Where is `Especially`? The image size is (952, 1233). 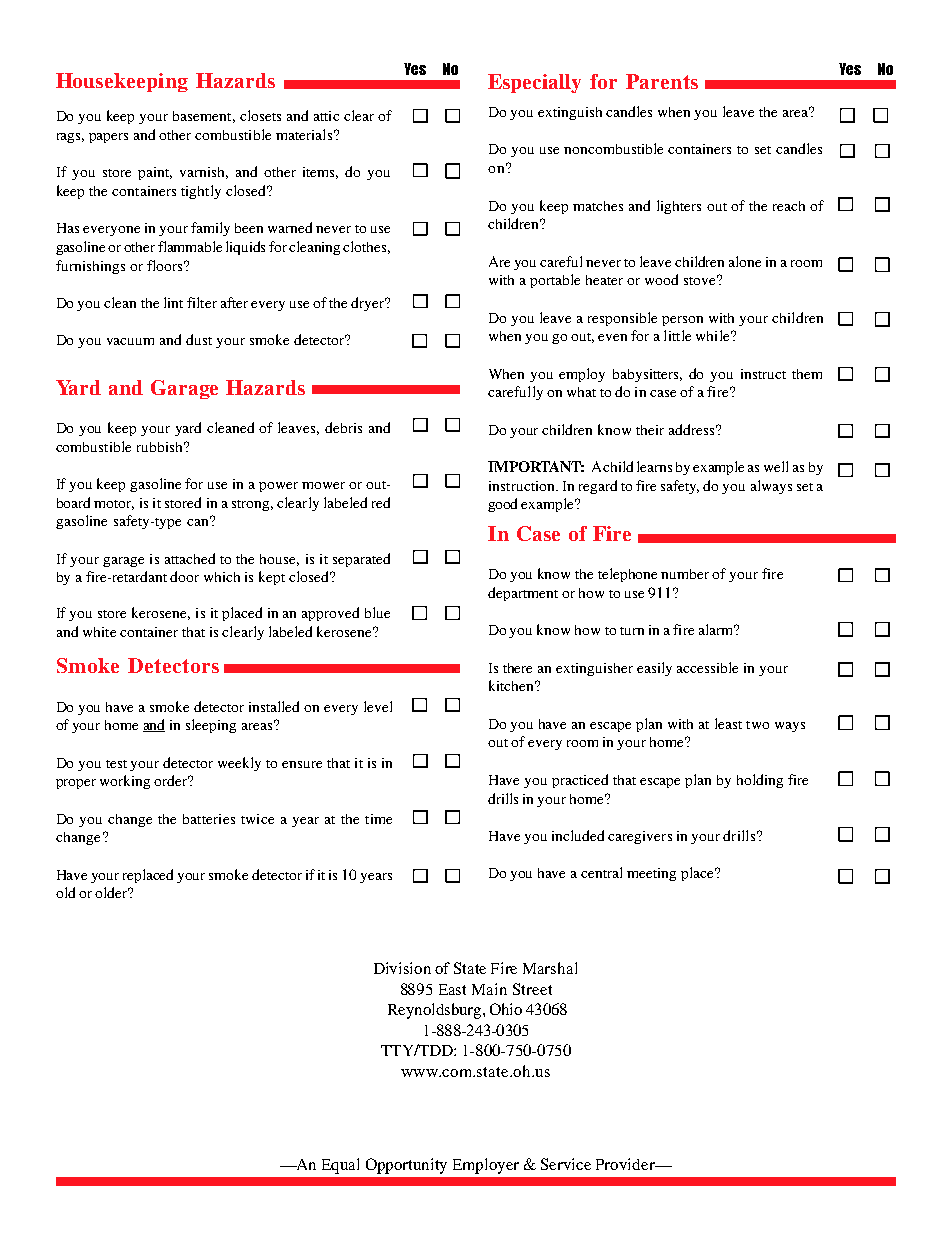
Especially is located at coordinates (534, 83).
